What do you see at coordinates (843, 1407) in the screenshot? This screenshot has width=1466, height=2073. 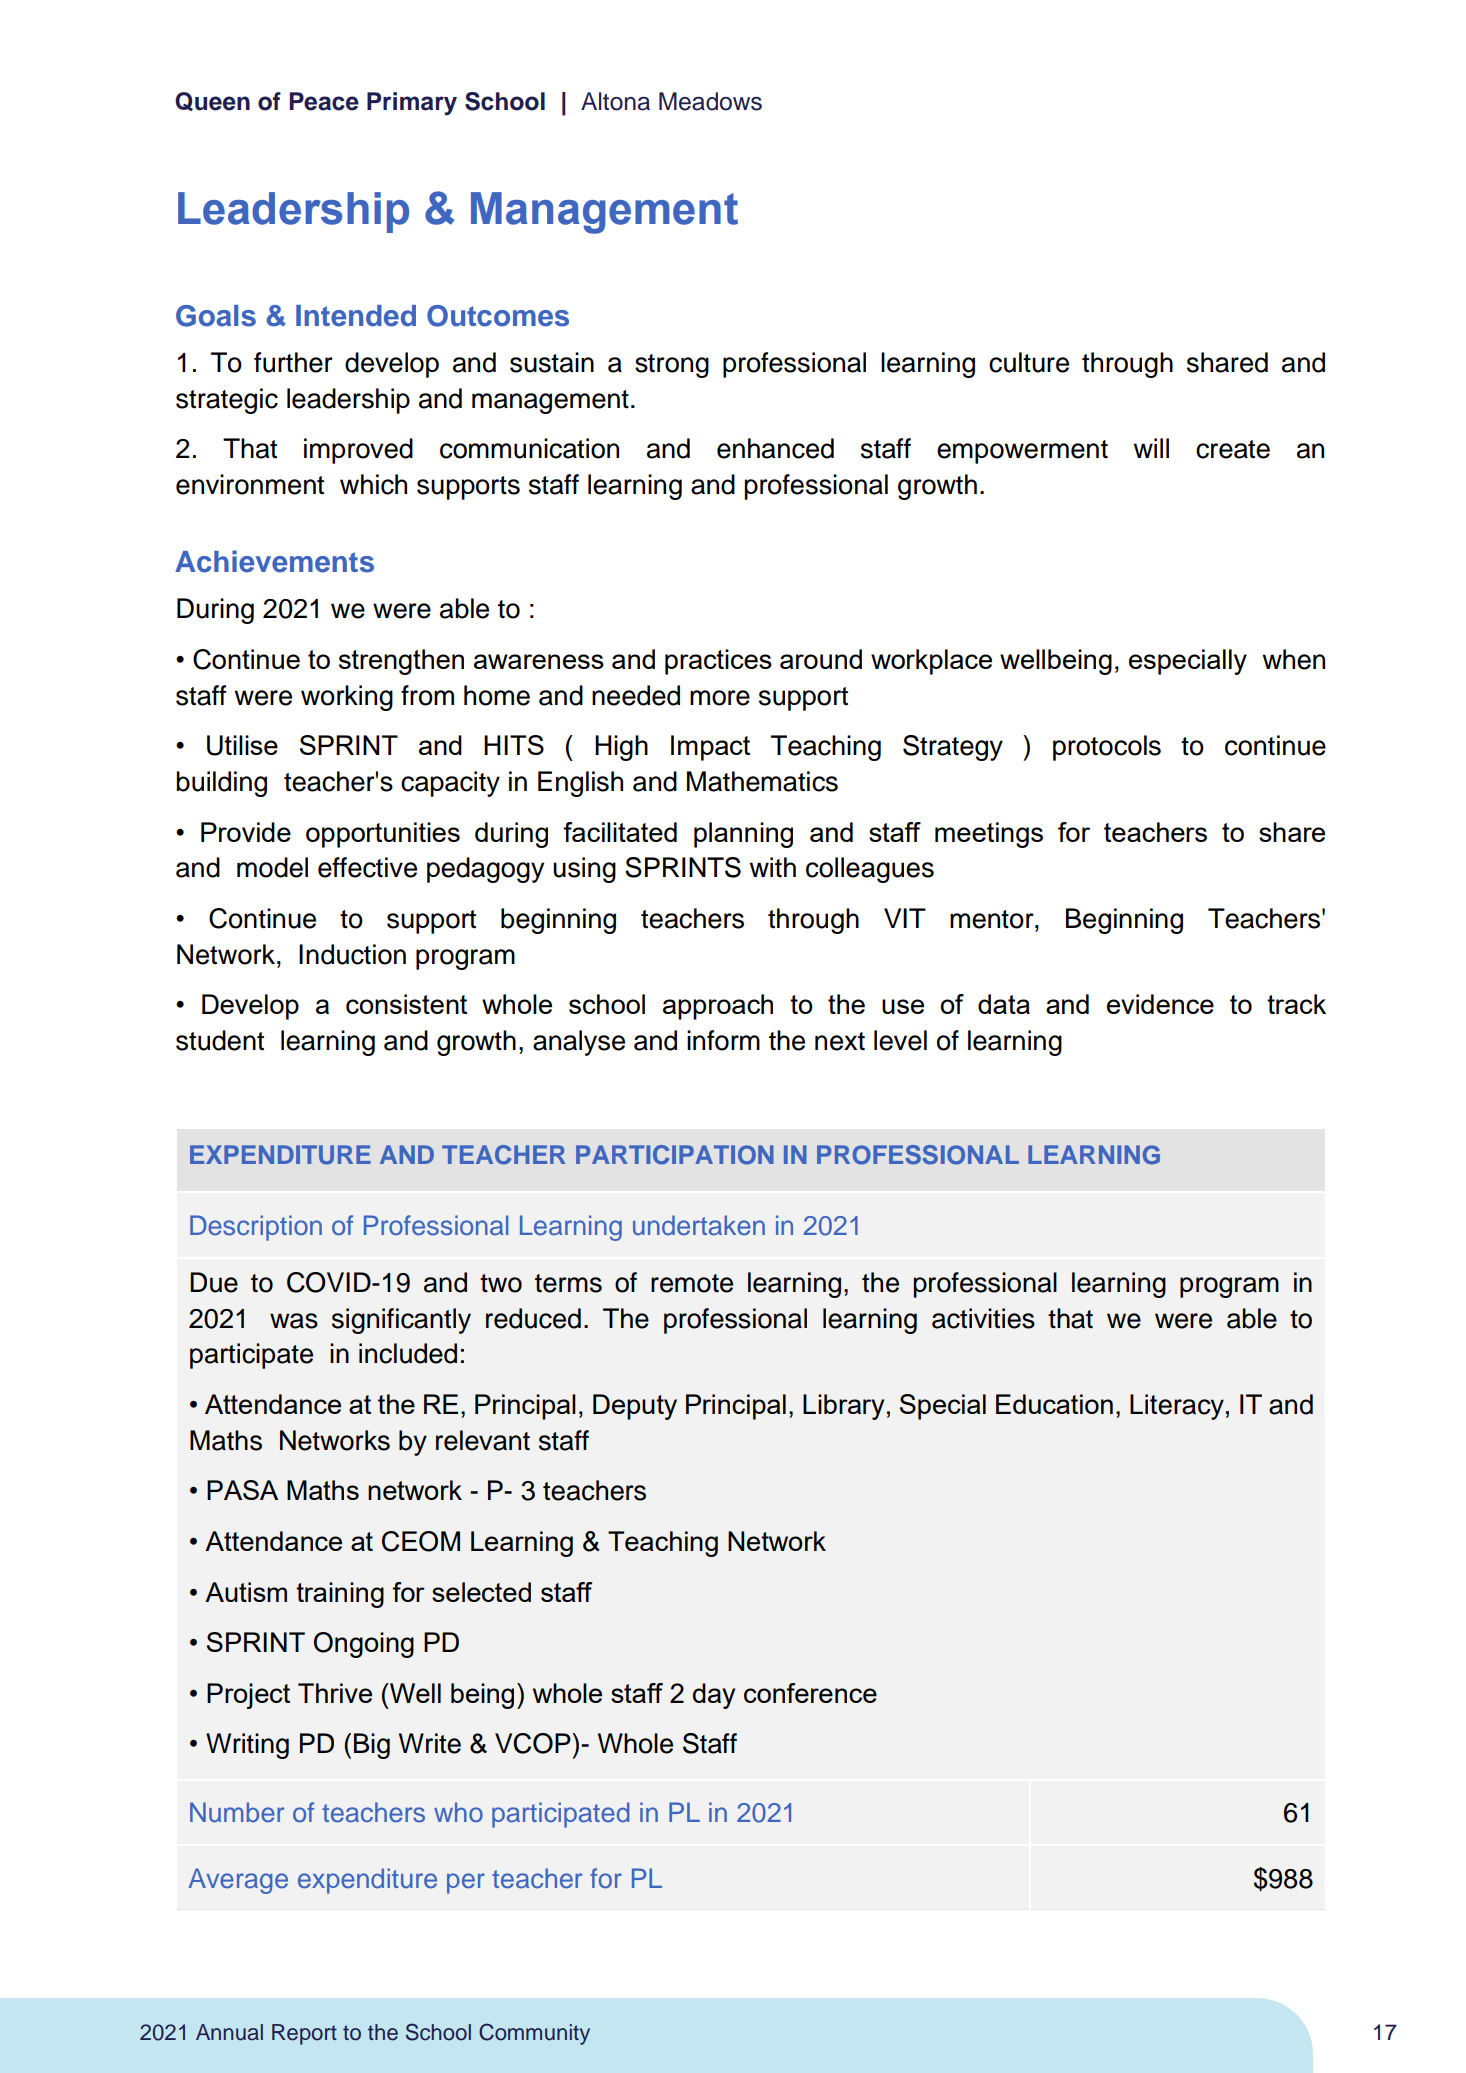 I see `Library` at bounding box center [843, 1407].
